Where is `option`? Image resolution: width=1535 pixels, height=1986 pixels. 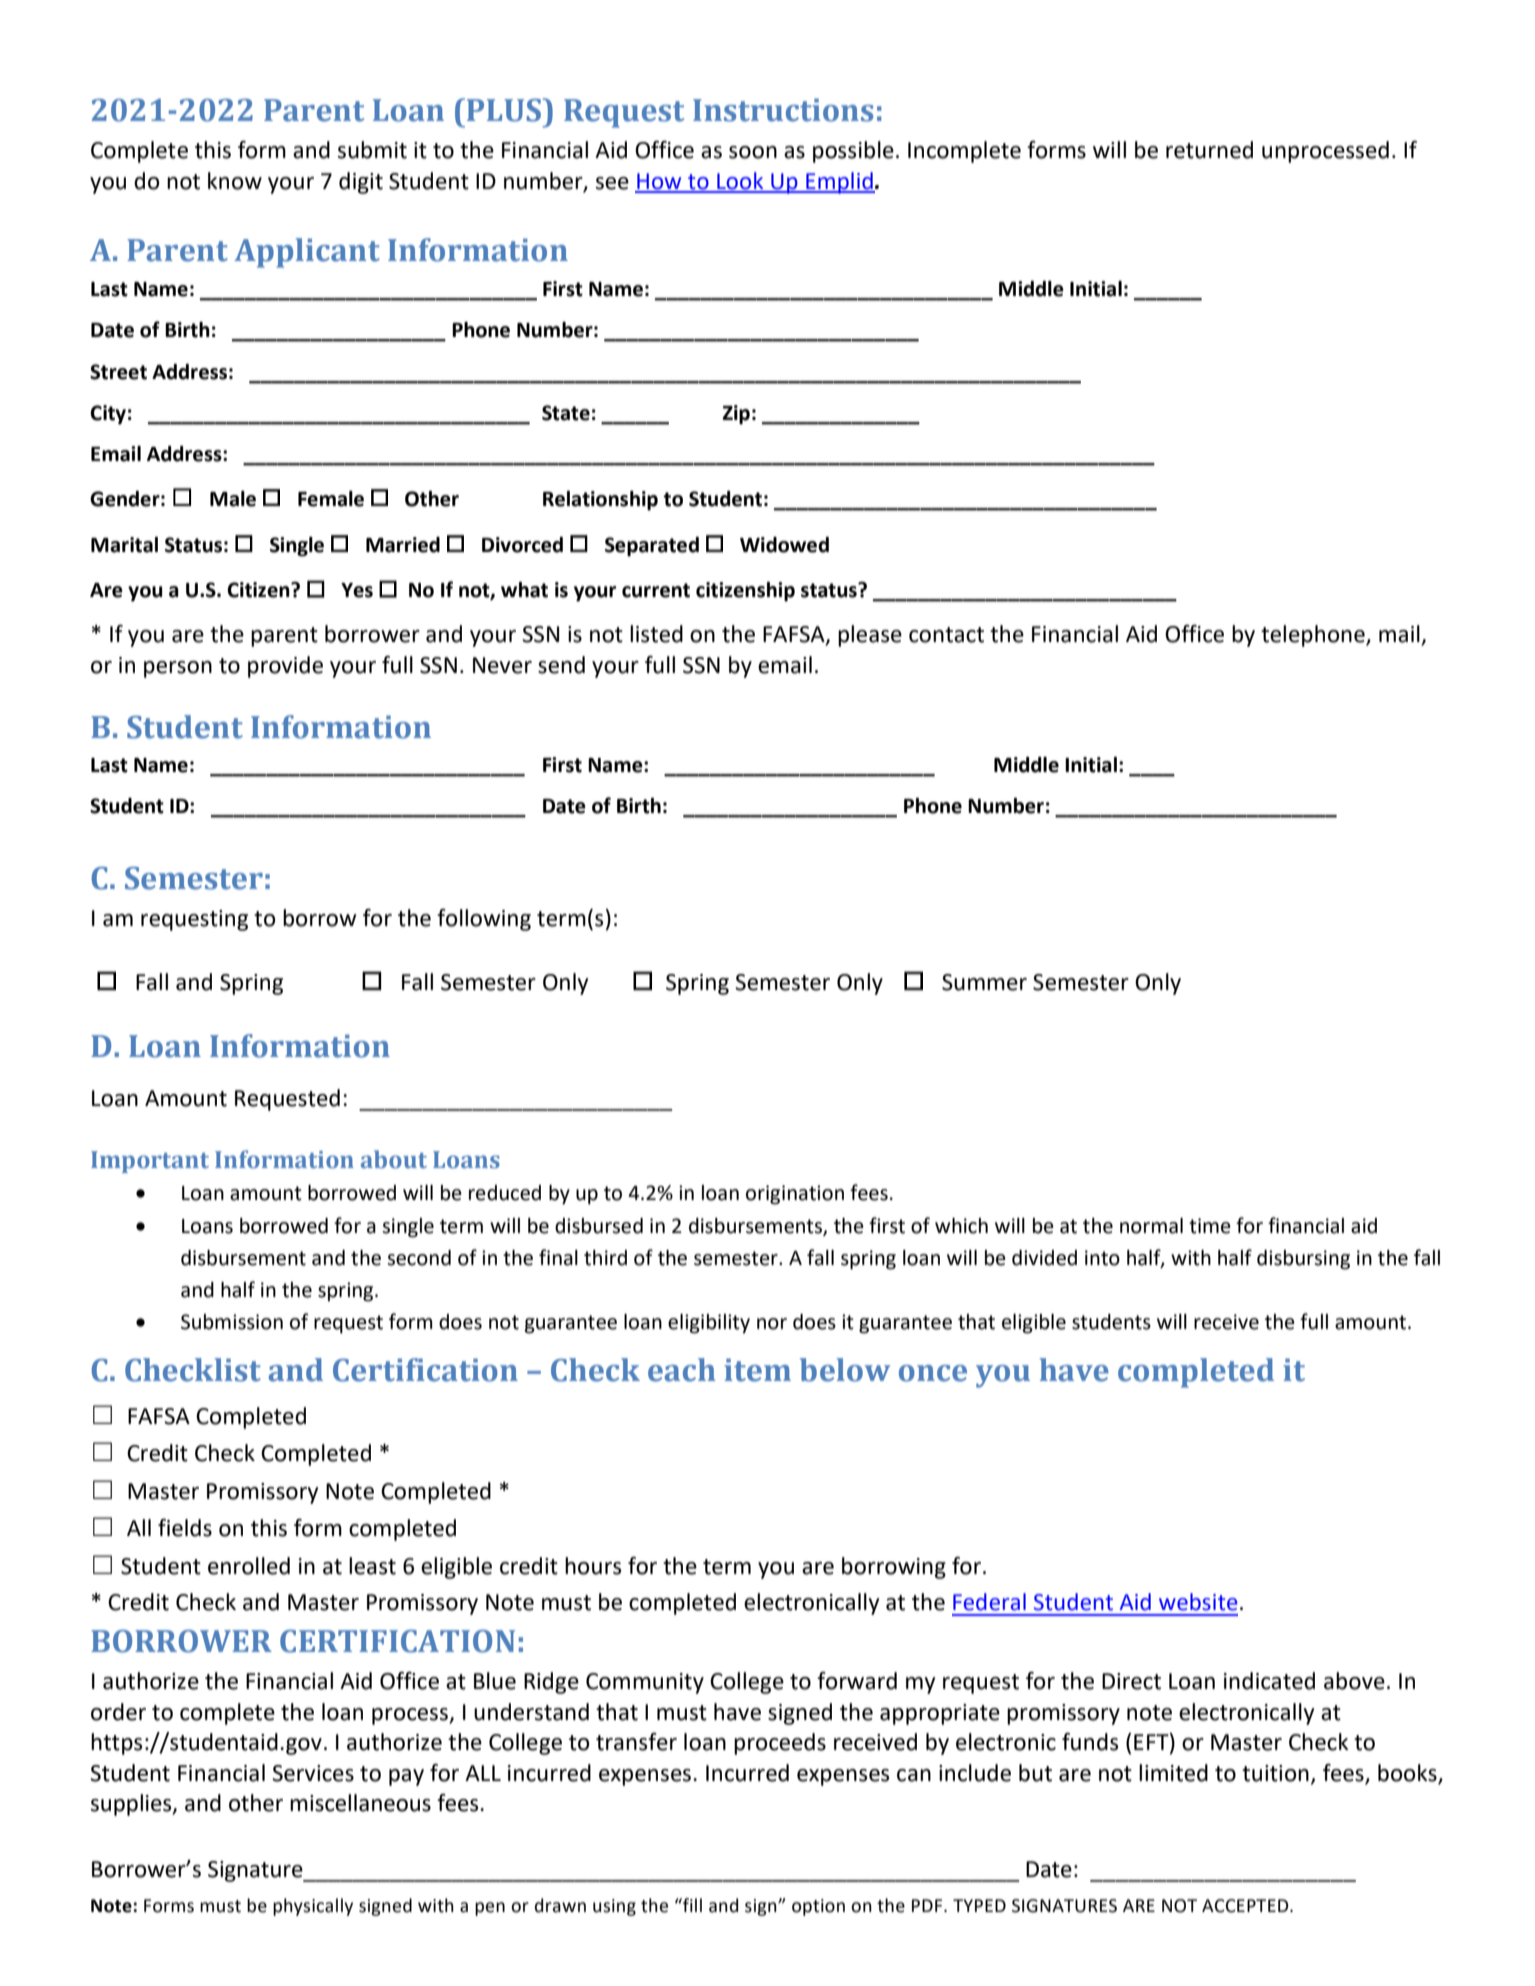
option is located at coordinates (818, 1907).
